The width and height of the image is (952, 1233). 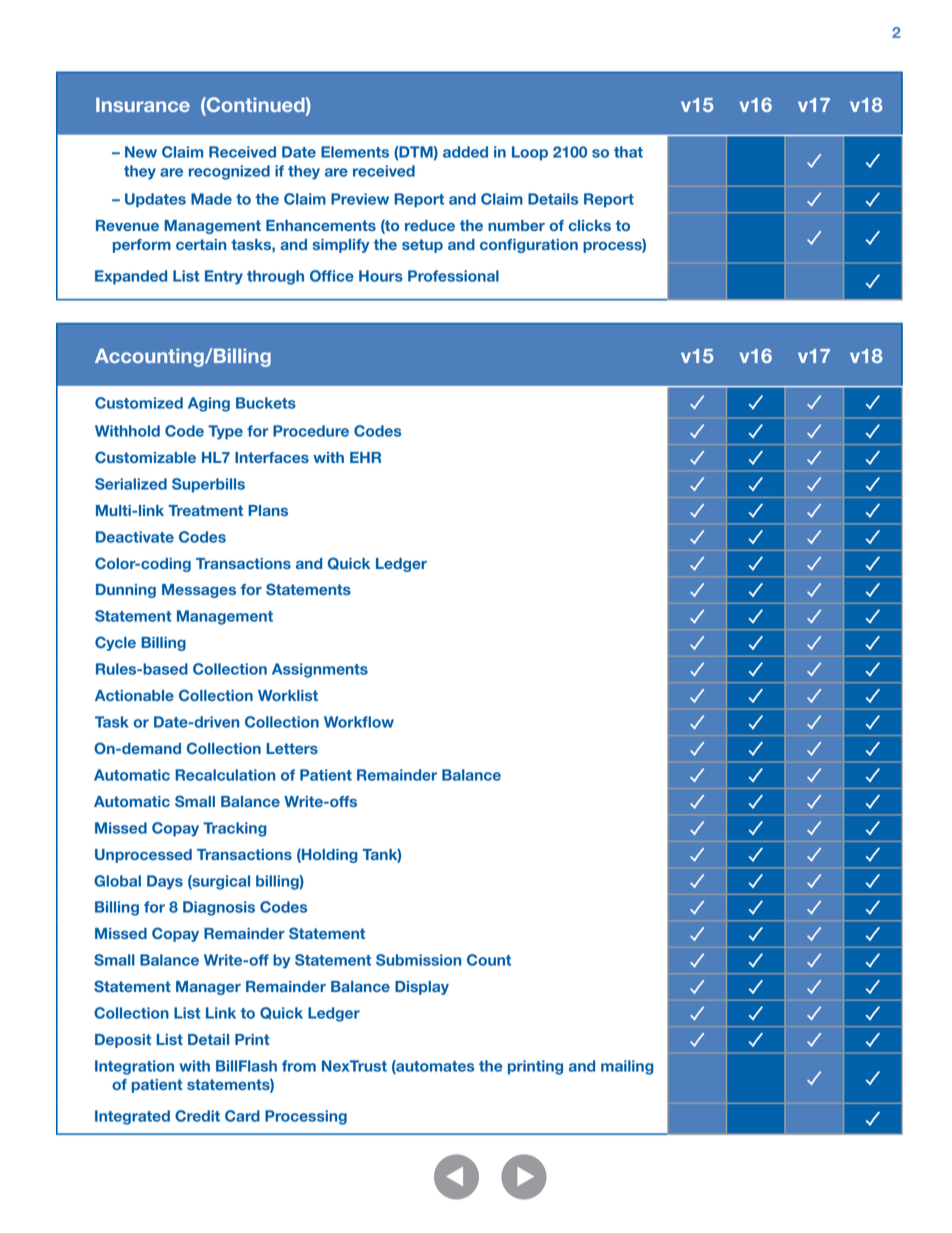 What do you see at coordinates (299, 1066) in the image?
I see `from` at bounding box center [299, 1066].
